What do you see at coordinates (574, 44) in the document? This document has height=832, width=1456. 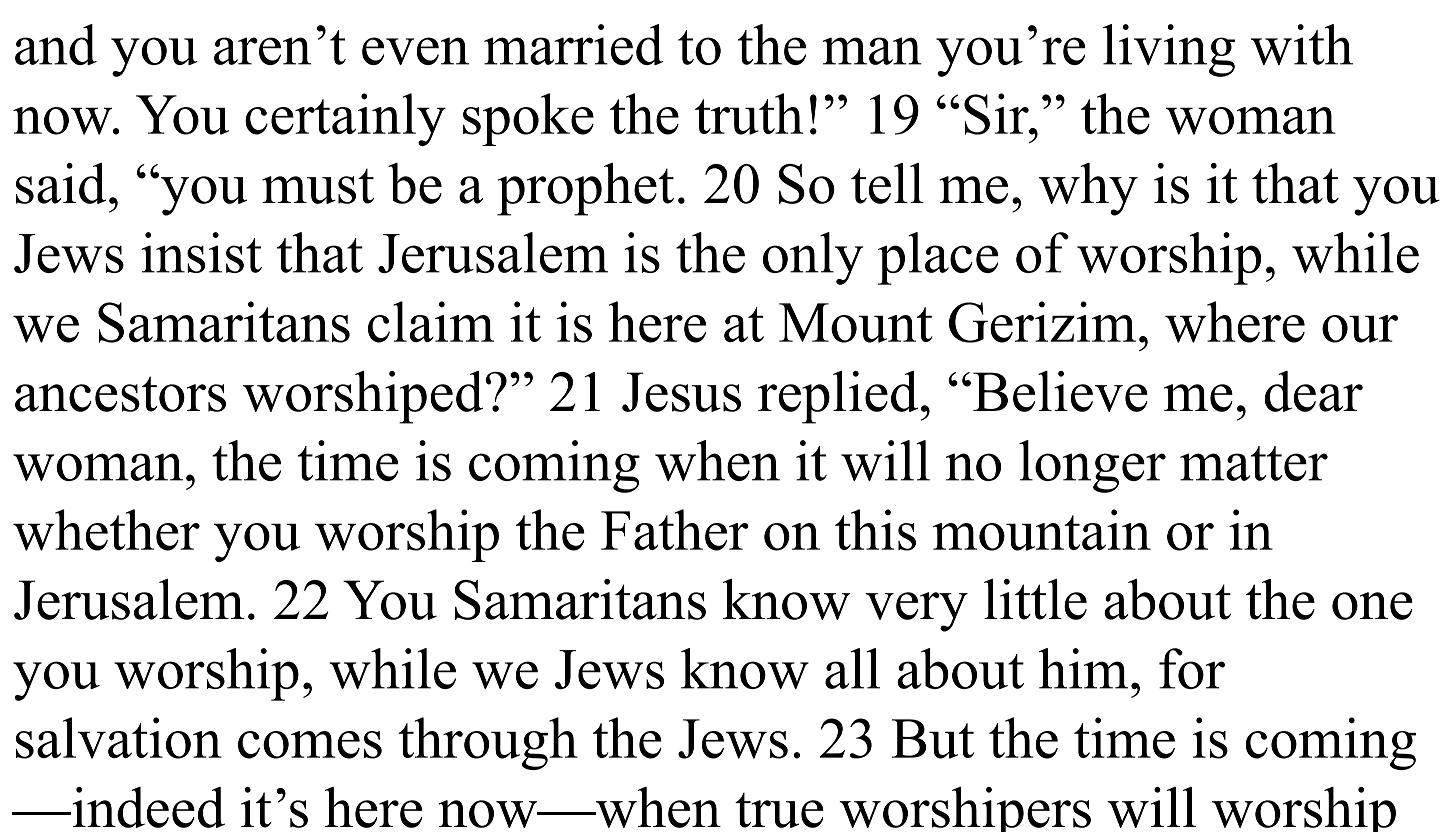 I see `married` at bounding box center [574, 44].
